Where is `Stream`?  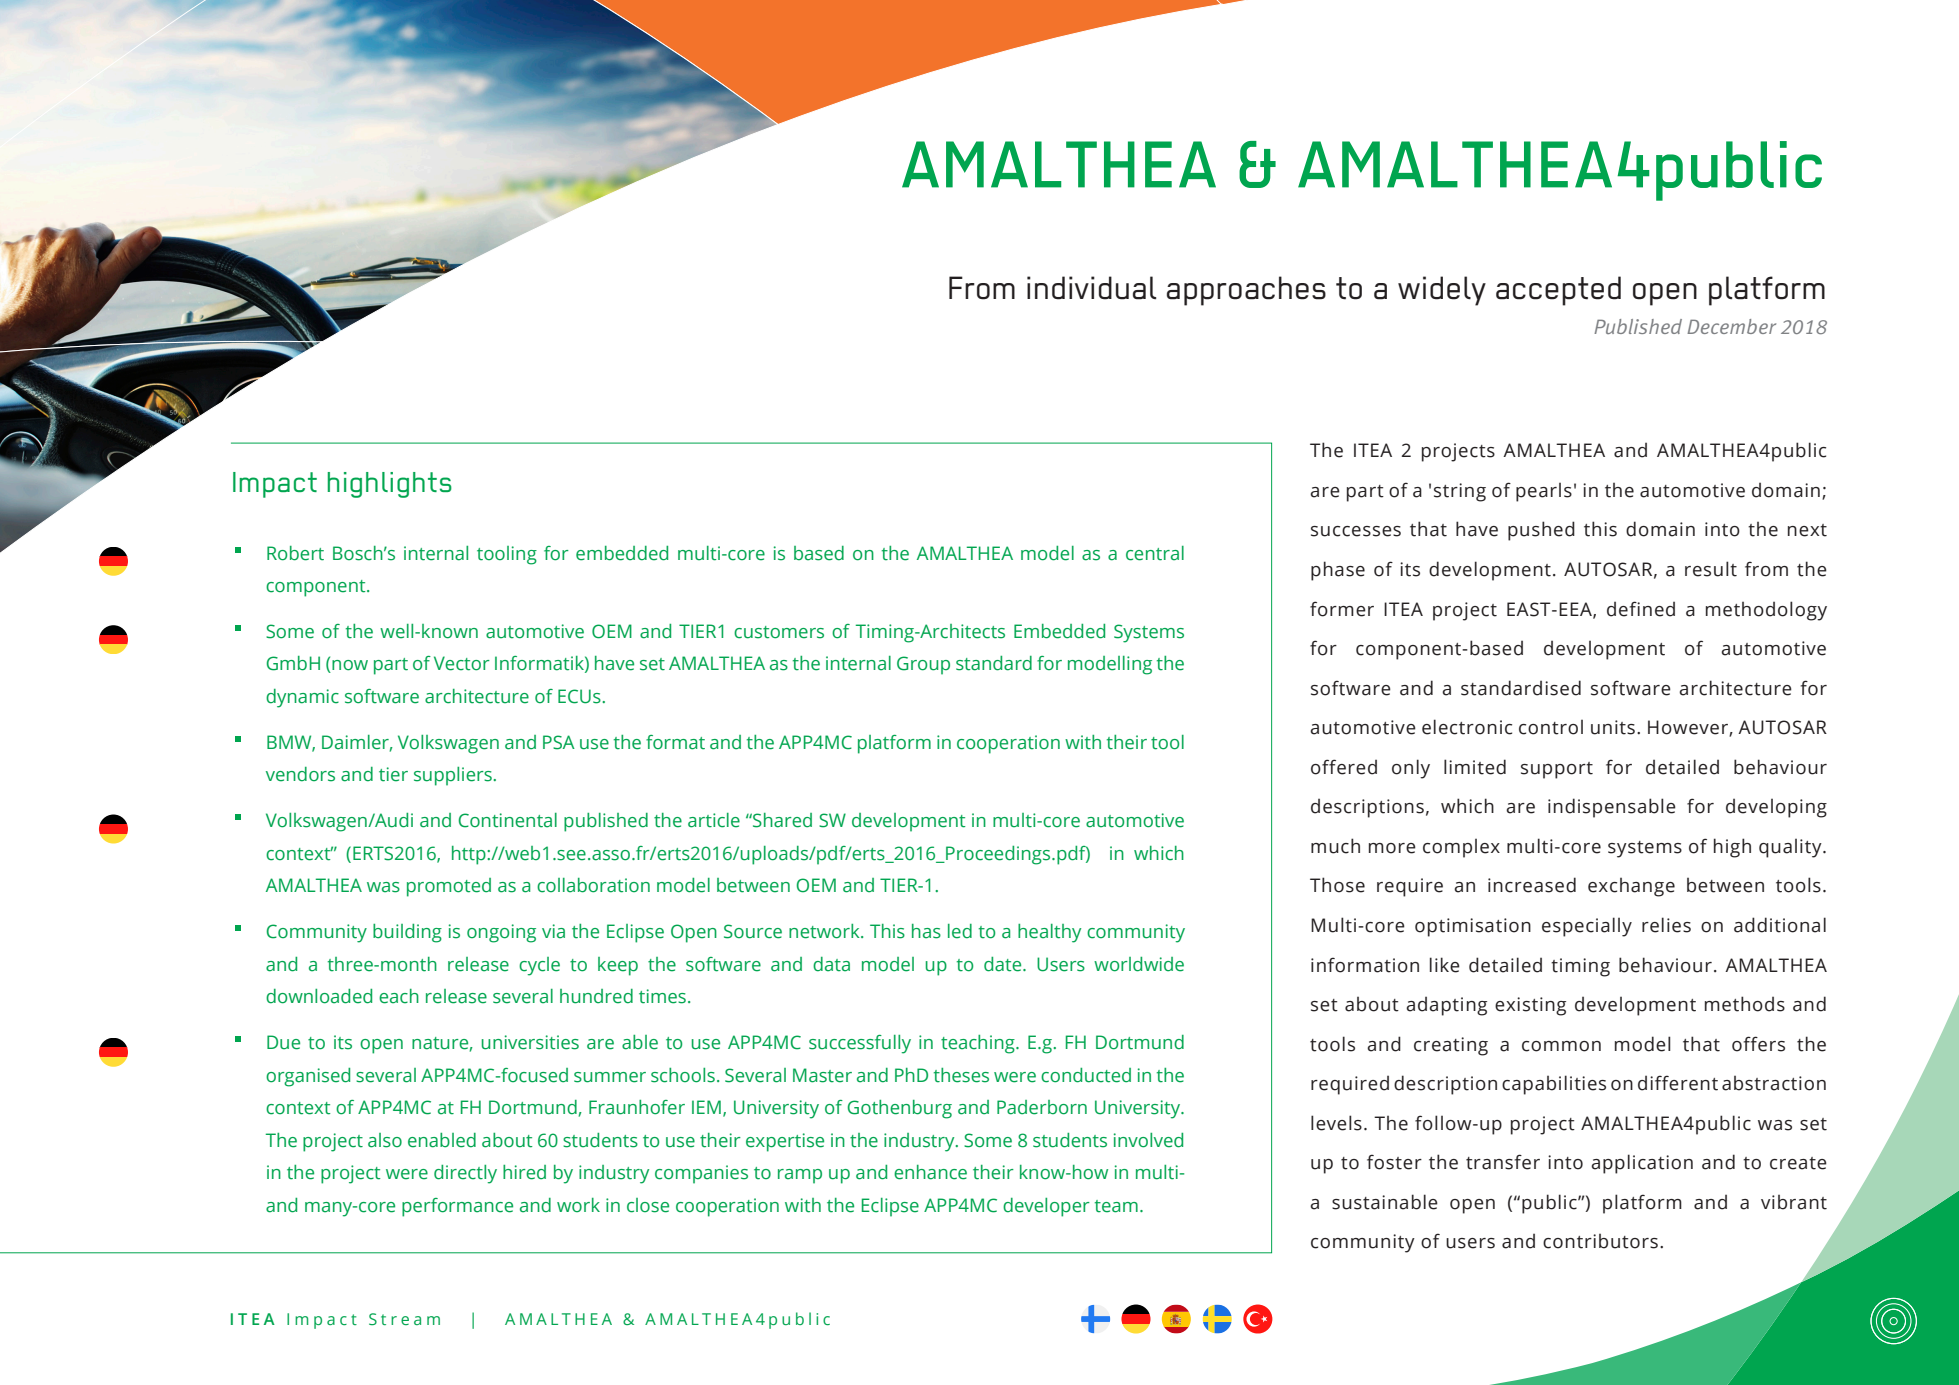 Stream is located at coordinates (404, 1319).
